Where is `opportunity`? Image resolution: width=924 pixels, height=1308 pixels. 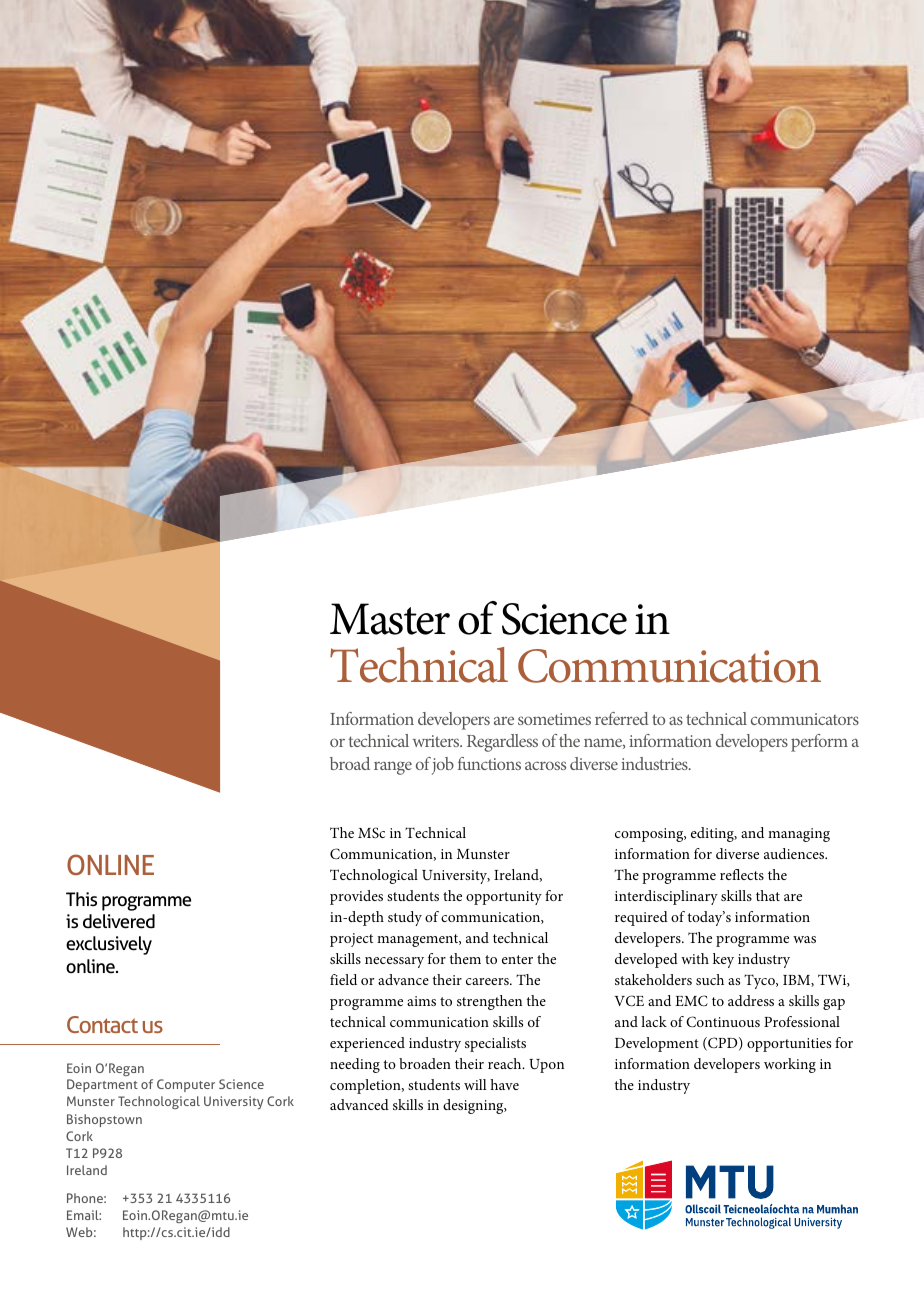 opportunity is located at coordinates (504, 898).
